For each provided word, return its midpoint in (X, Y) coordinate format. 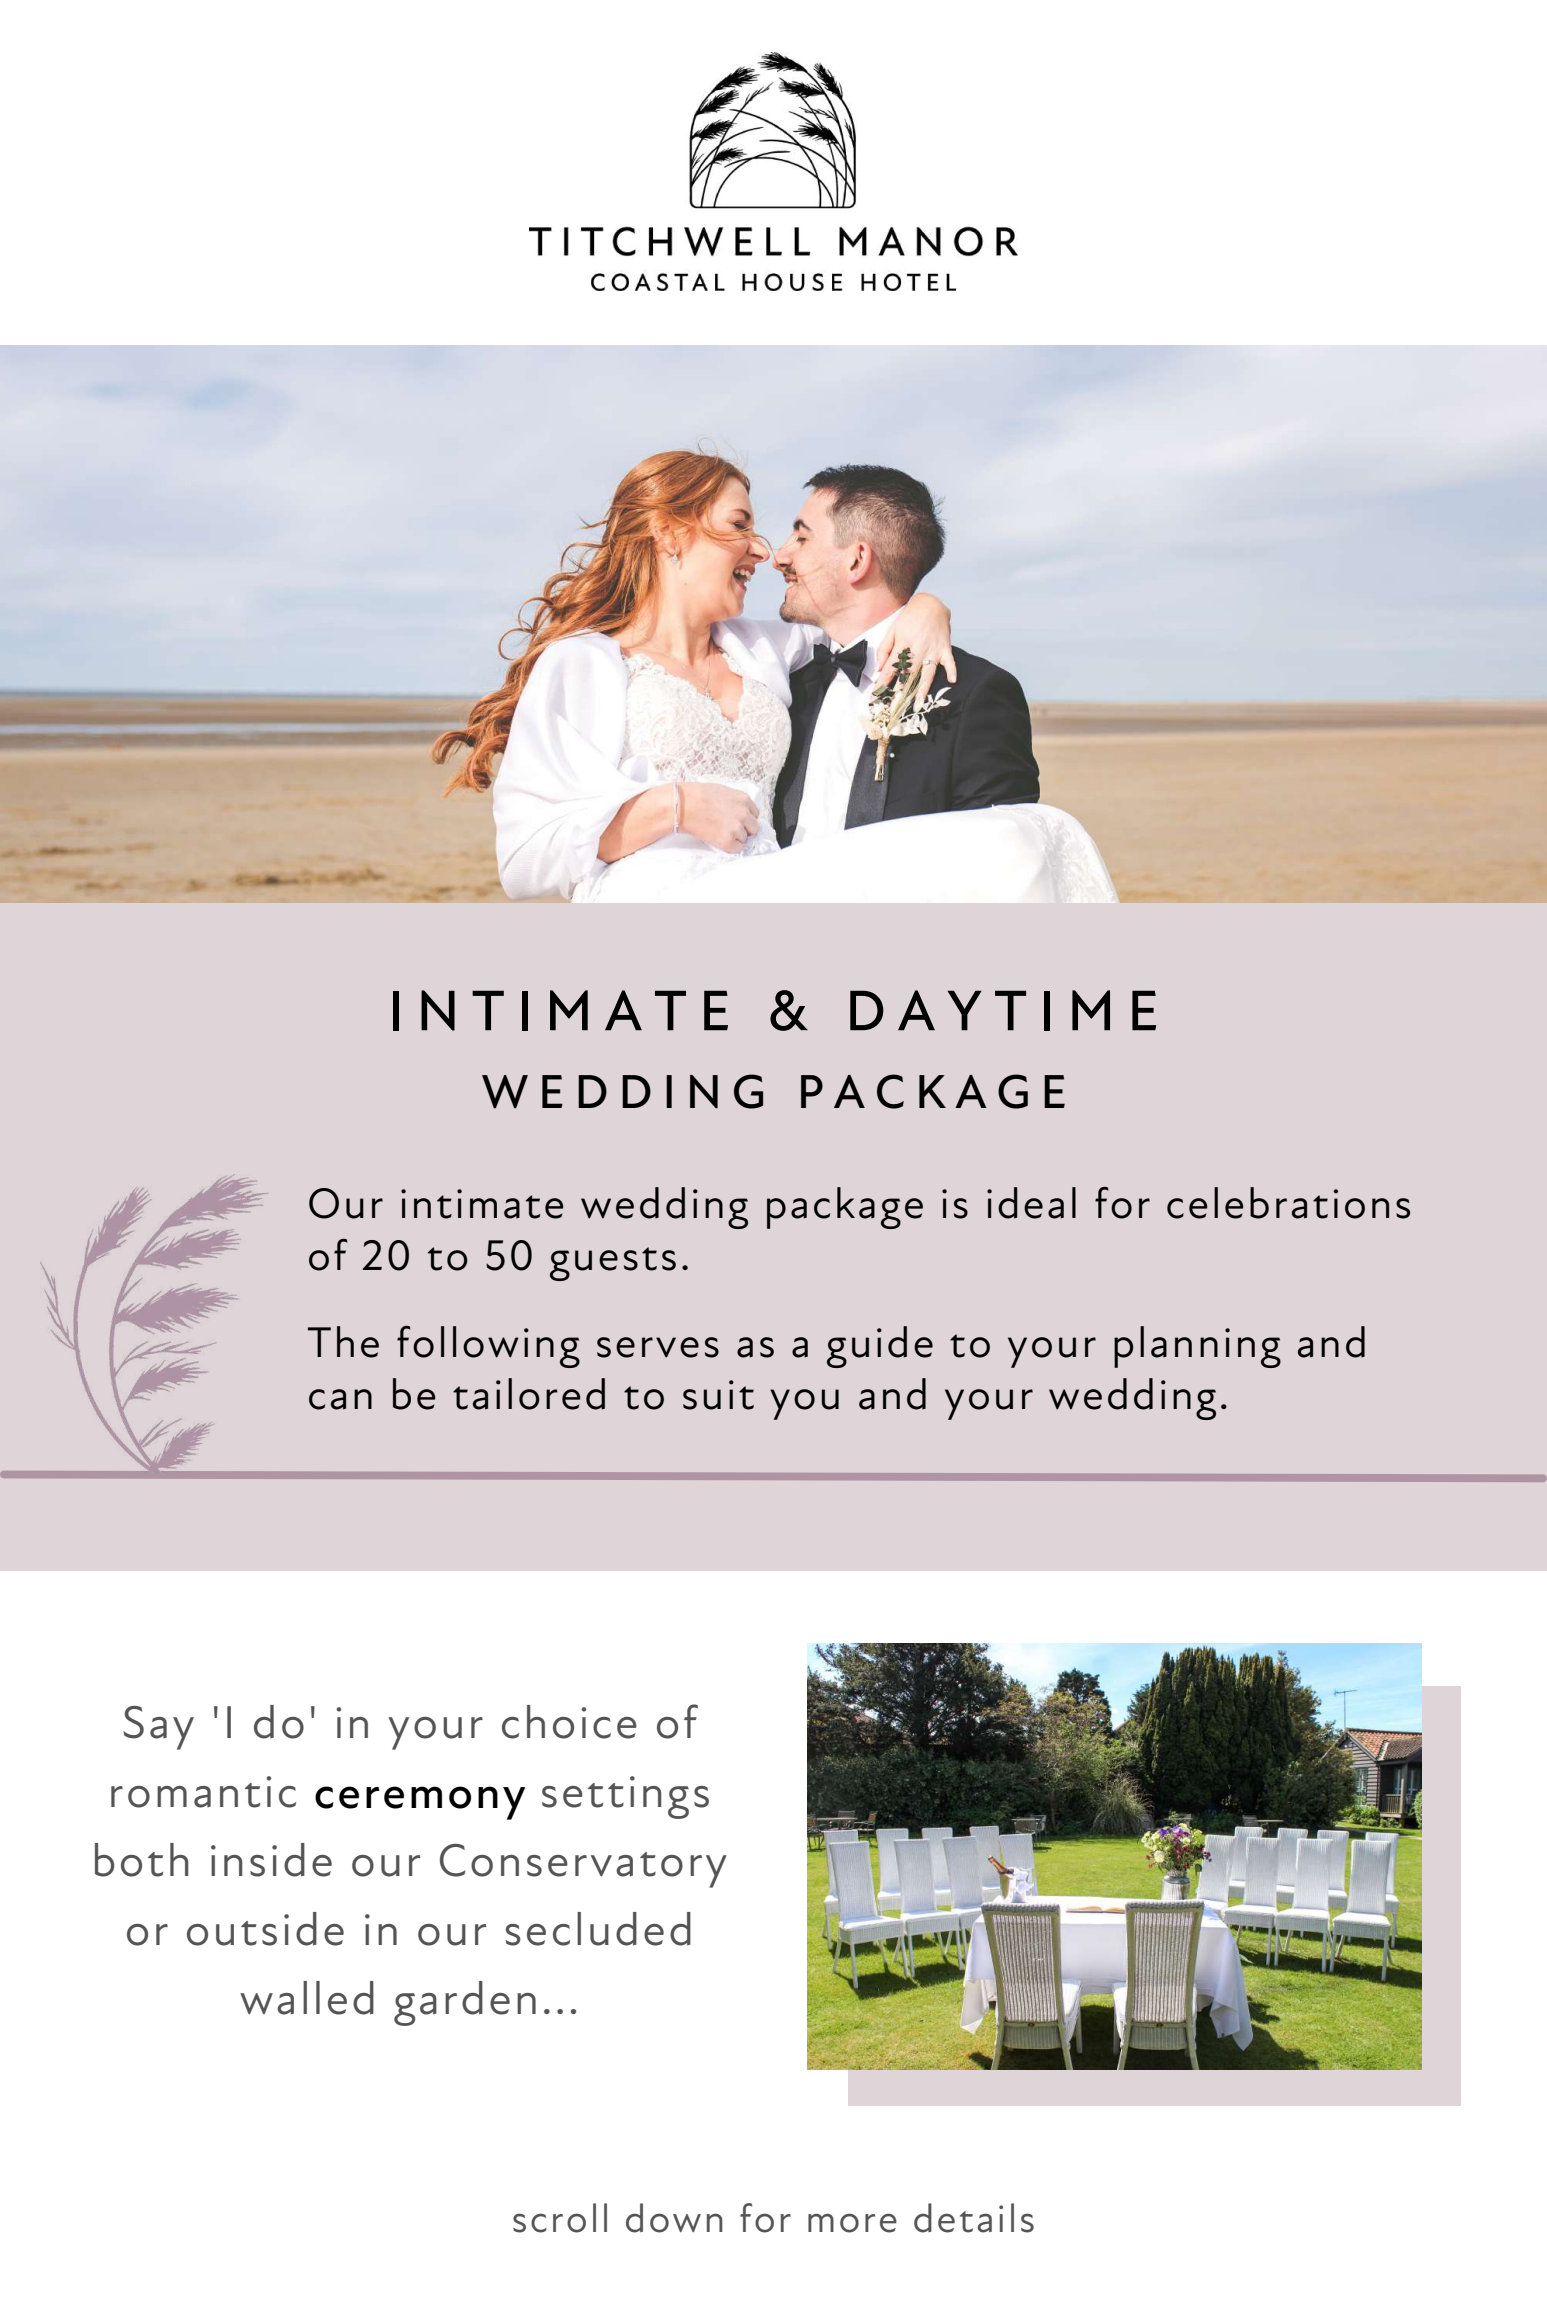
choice (569, 1722)
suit (718, 1395)
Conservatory (583, 1866)
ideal (1031, 1203)
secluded (598, 1929)
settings (625, 1797)
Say (158, 1728)
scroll (560, 2218)
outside (265, 1929)
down (674, 2218)
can (340, 1399)
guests (613, 1264)
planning (1197, 1347)
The (343, 1342)
